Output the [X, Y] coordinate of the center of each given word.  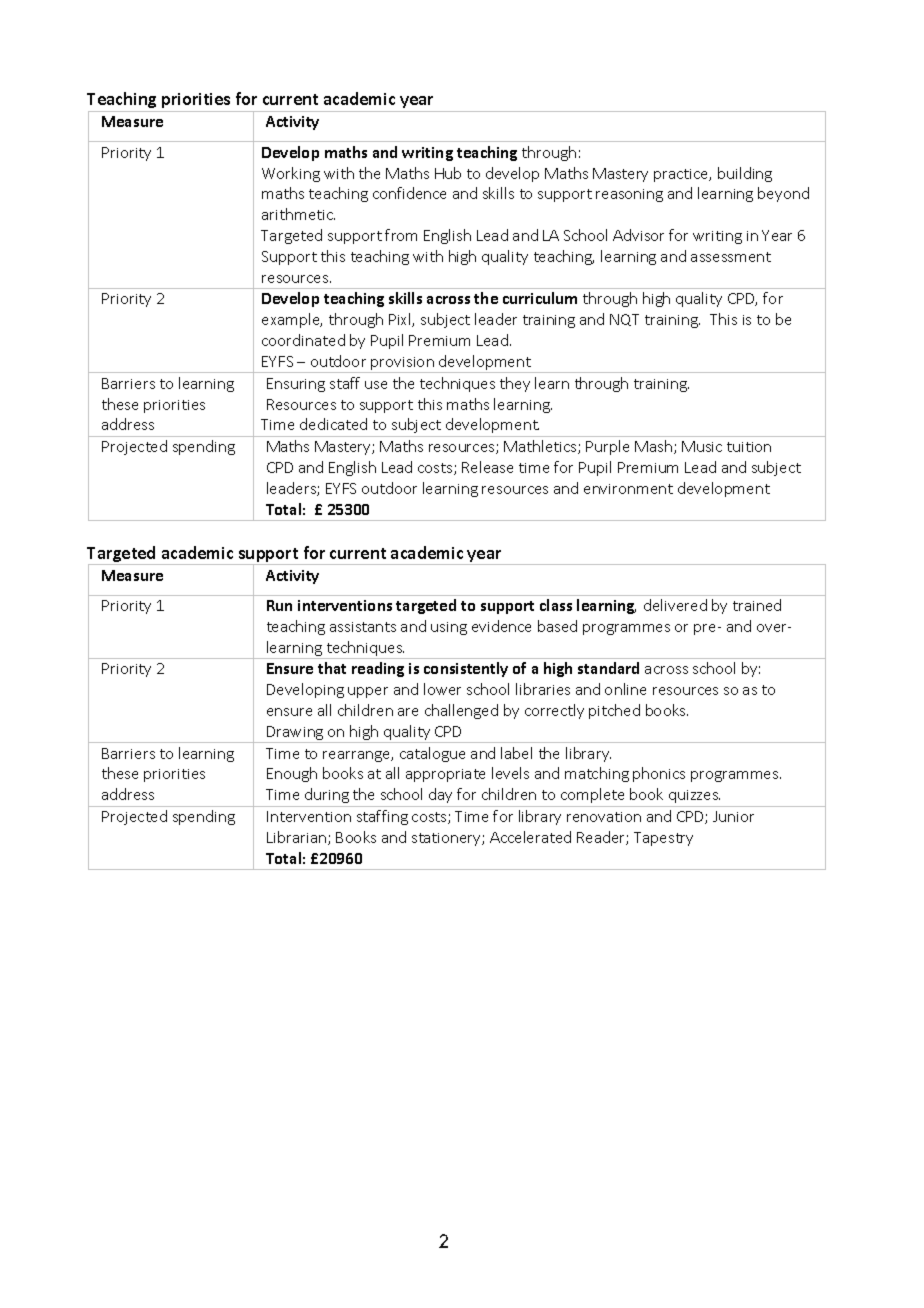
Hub [448, 173]
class [556, 605]
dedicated [333, 424]
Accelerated [530, 837]
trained [757, 605]
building [745, 174]
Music [702, 446]
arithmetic [298, 214]
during [327, 795]
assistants [363, 627]
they [515, 384]
